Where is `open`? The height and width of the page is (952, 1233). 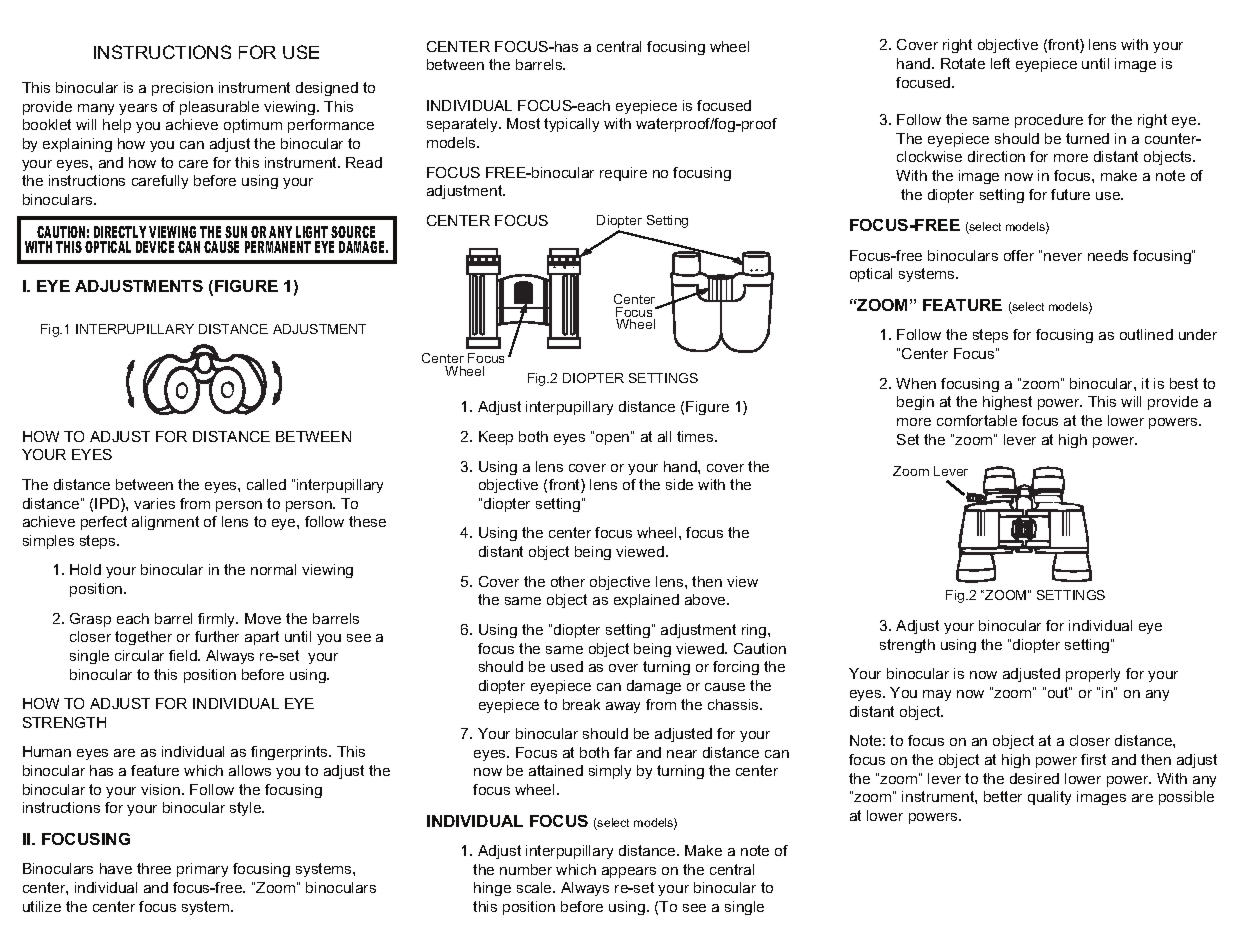 open is located at coordinates (614, 438).
